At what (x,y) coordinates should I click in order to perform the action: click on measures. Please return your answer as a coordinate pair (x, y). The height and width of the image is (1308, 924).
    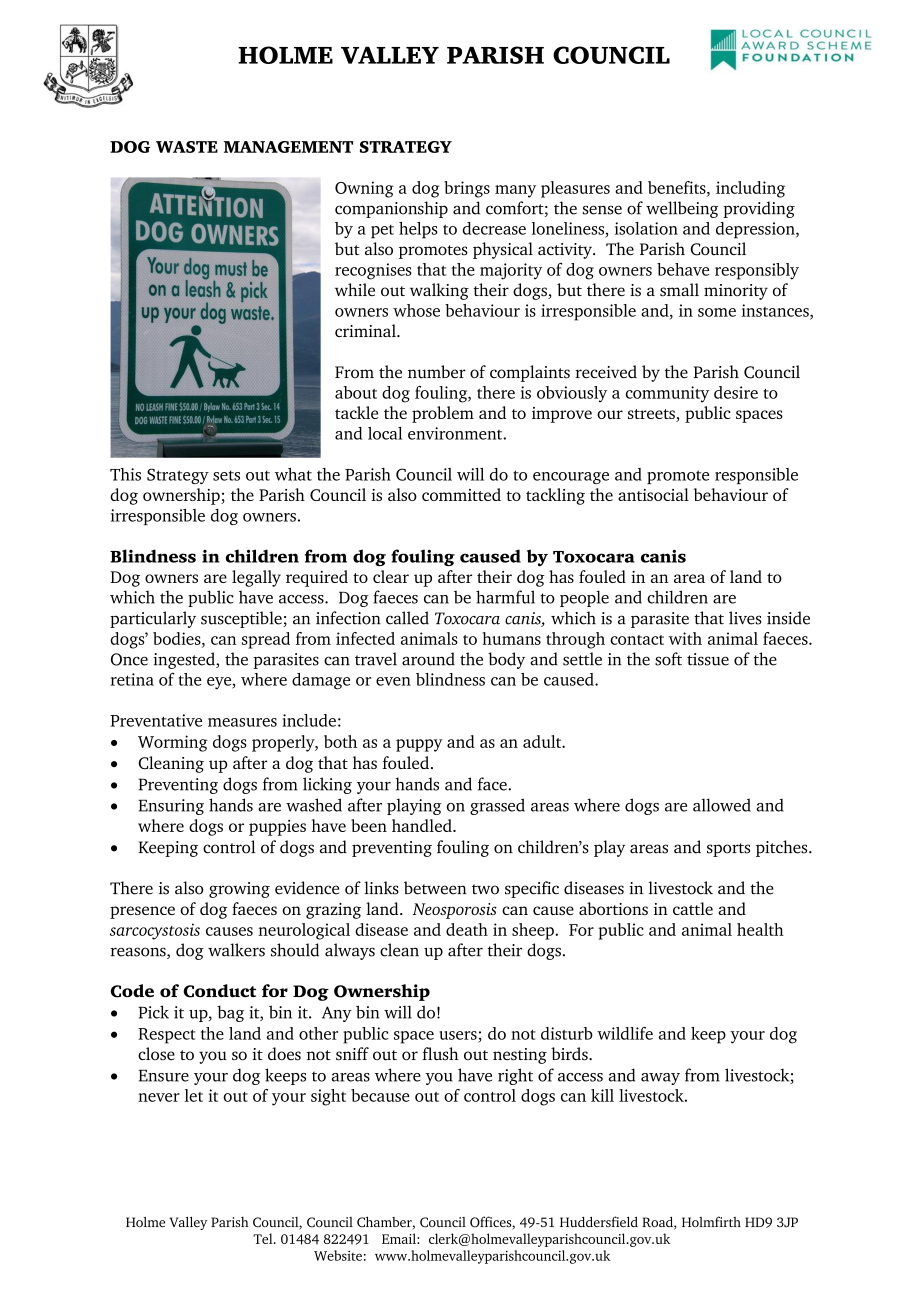
    Looking at the image, I should click on (242, 722).
